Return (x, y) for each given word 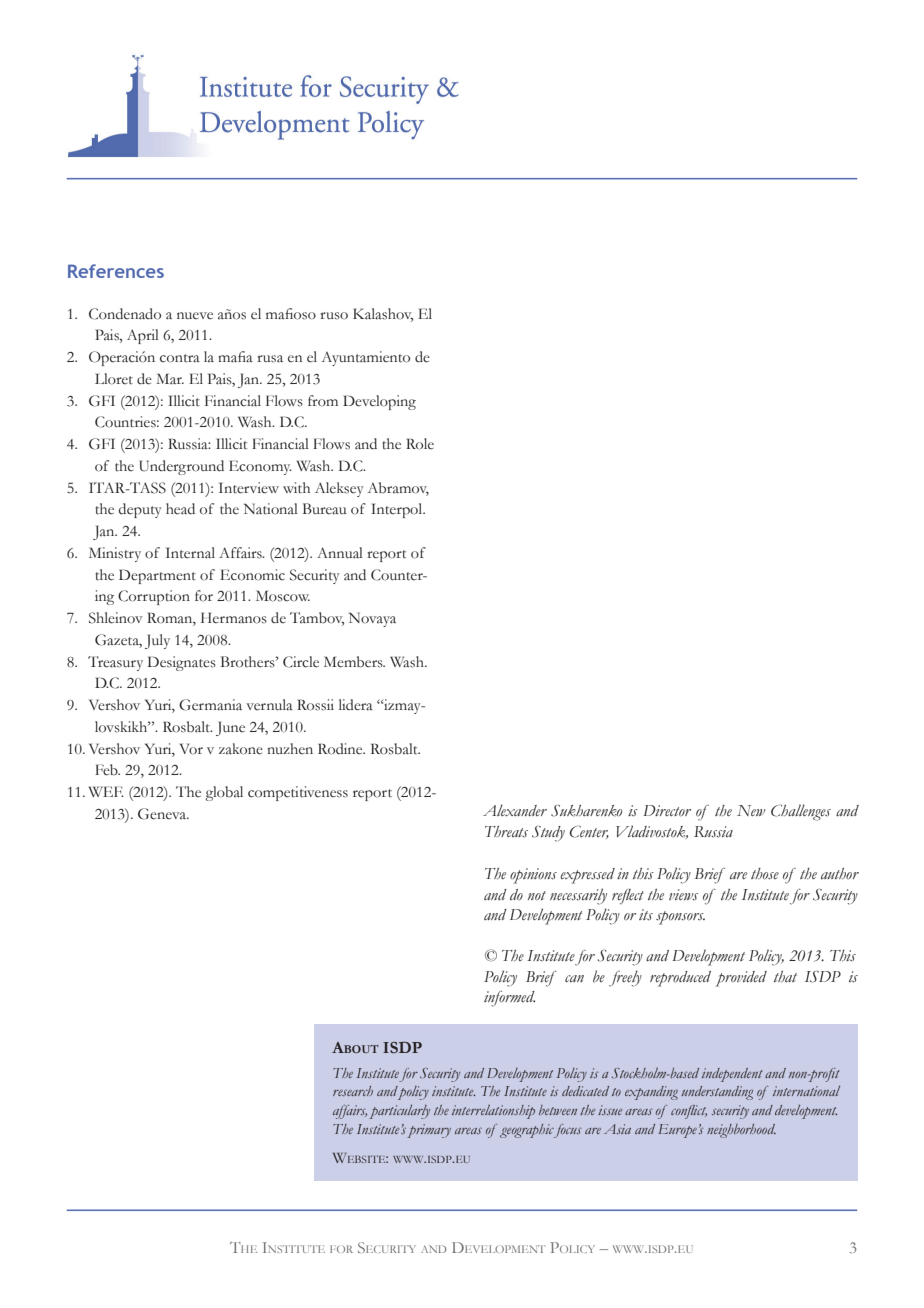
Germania (210, 705)
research (353, 1091)
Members (354, 662)
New (751, 810)
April (143, 336)
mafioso (291, 314)
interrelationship (493, 1112)
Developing (379, 402)
